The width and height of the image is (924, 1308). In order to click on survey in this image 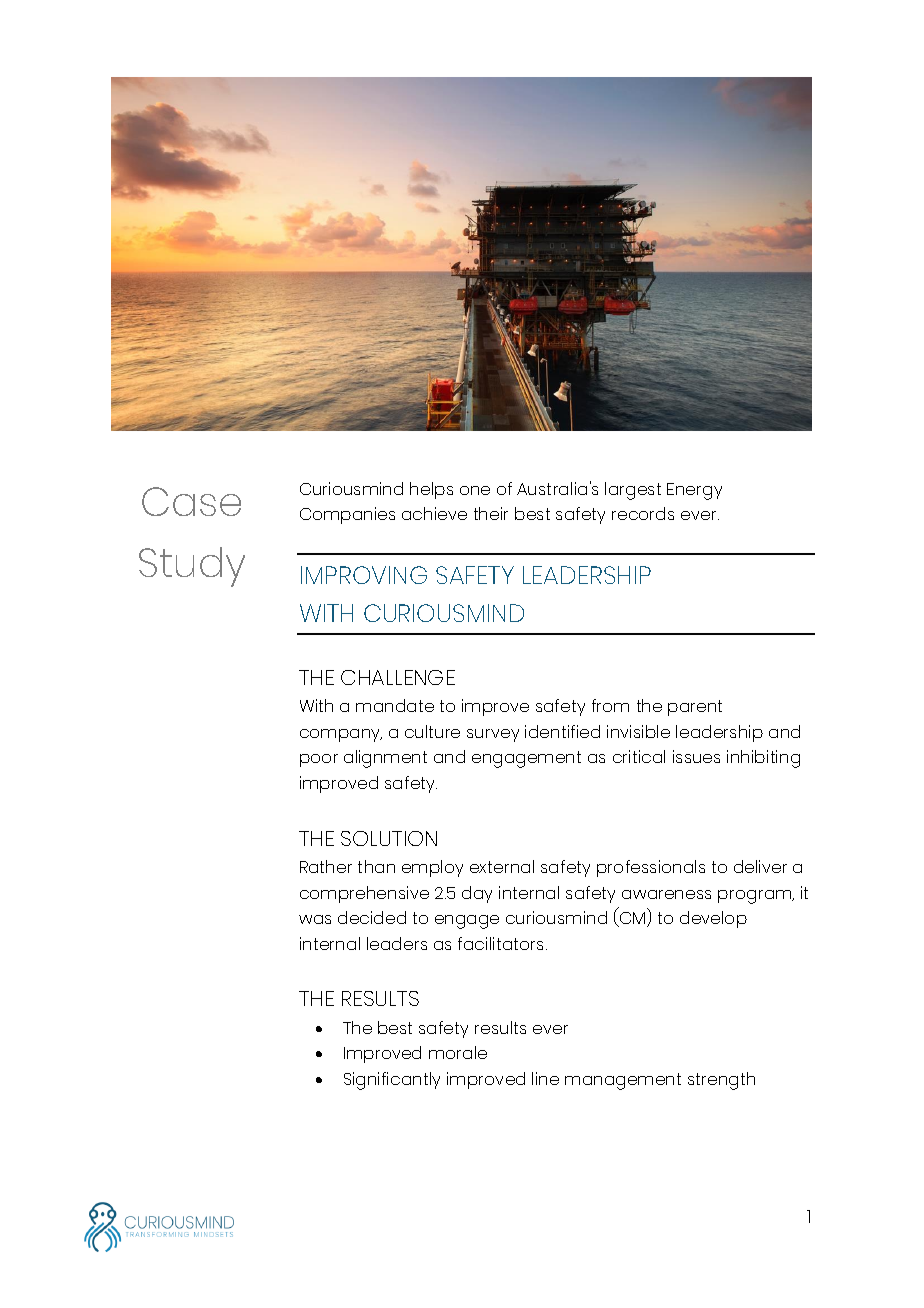, I will do `click(493, 735)`.
